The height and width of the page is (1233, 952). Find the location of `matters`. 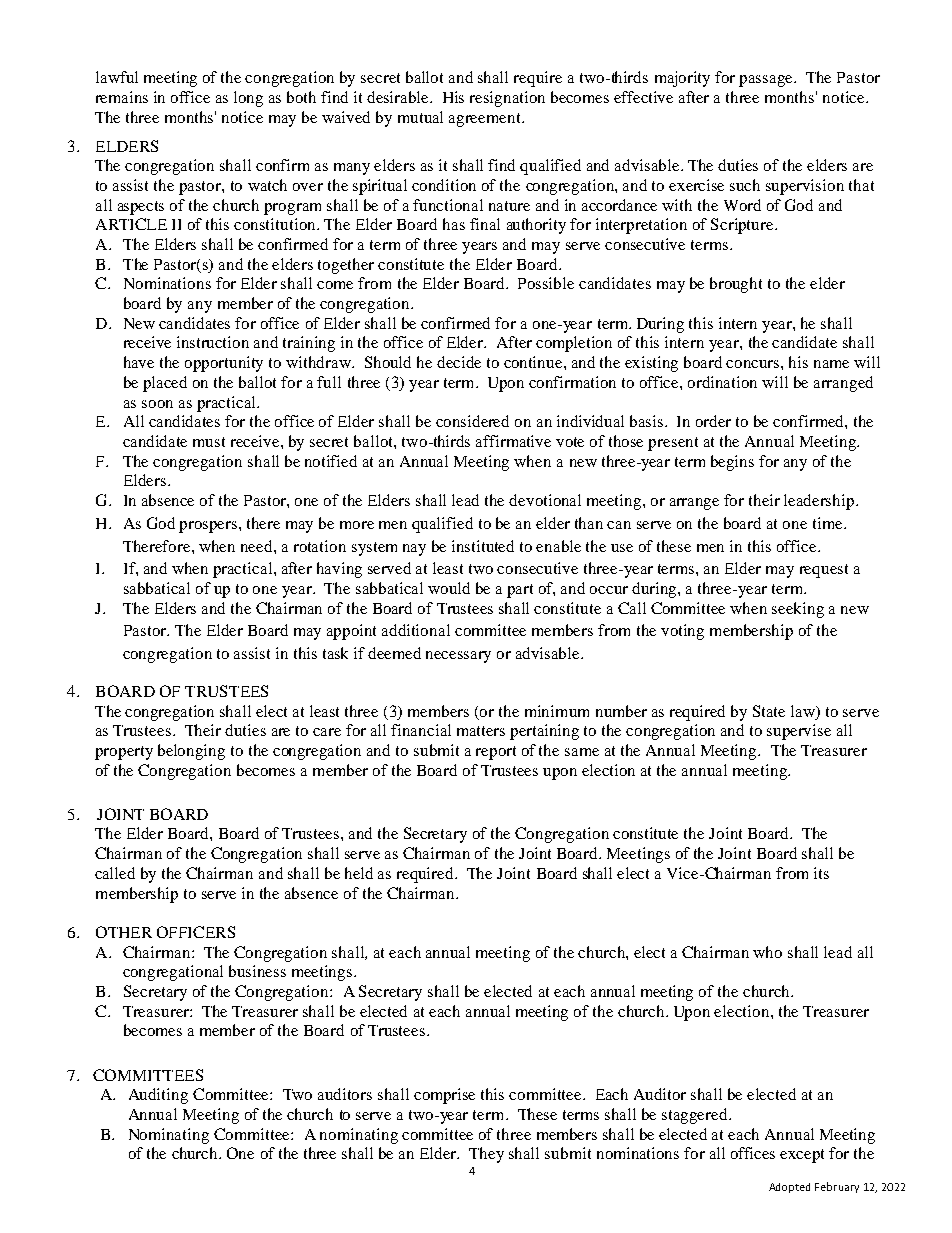

matters is located at coordinates (481, 731).
